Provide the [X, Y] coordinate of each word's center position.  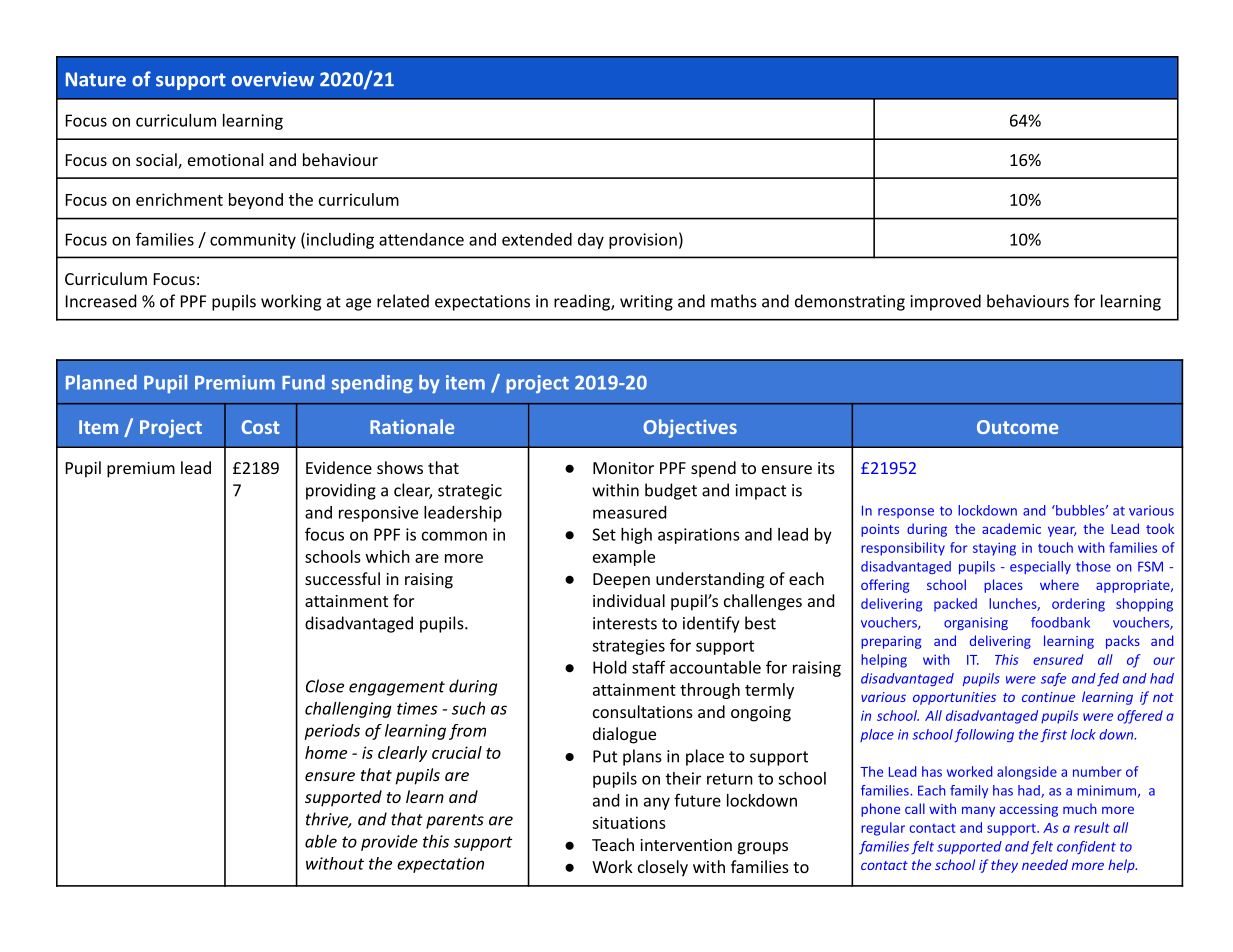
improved [946, 302]
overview [273, 79]
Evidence [339, 467]
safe [1053, 679]
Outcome [1017, 427]
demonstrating [850, 302]
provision [643, 241]
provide [389, 843]
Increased [101, 301]
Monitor [623, 468]
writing [646, 303]
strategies [628, 647]
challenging [348, 710]
